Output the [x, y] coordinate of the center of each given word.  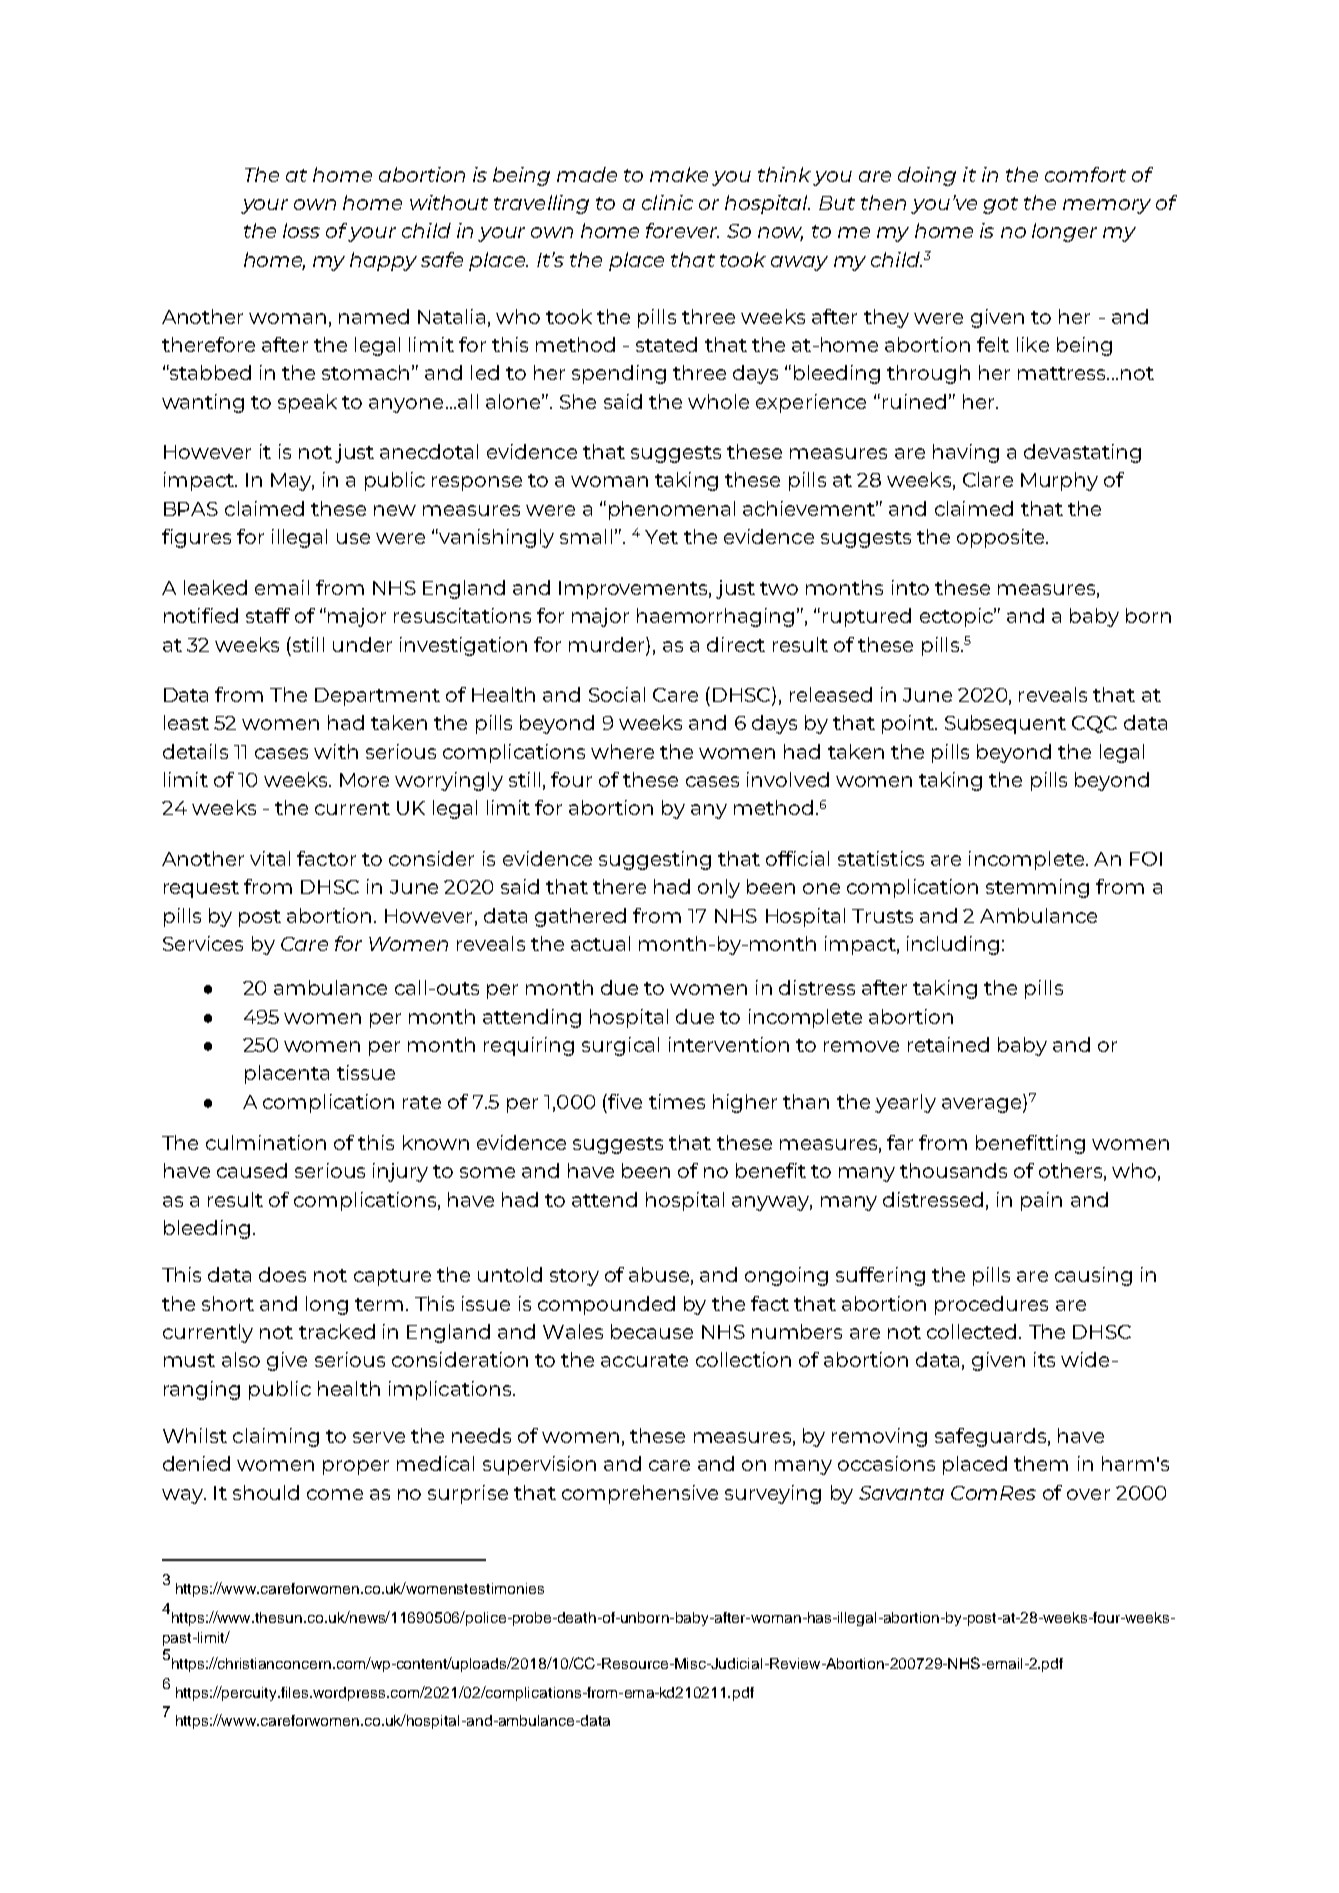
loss [301, 230]
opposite [1002, 538]
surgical [620, 1046]
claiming [276, 1437]
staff [268, 615]
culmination [266, 1142]
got [1000, 205]
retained [948, 1044]
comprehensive [640, 1494]
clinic [667, 202]
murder [608, 644]
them [1041, 1463]
